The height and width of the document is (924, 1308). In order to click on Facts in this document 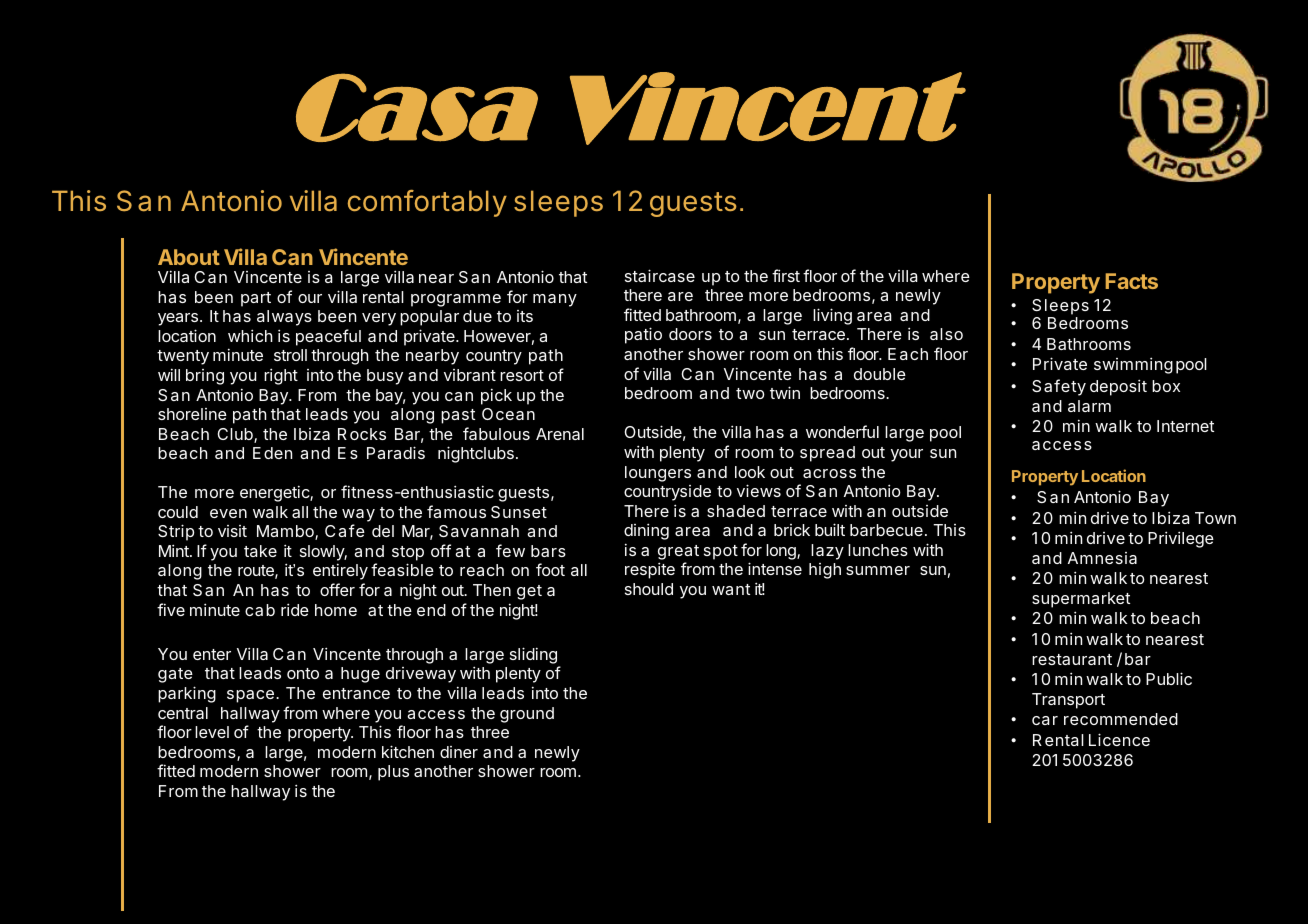, I will do `click(1131, 281)`.
